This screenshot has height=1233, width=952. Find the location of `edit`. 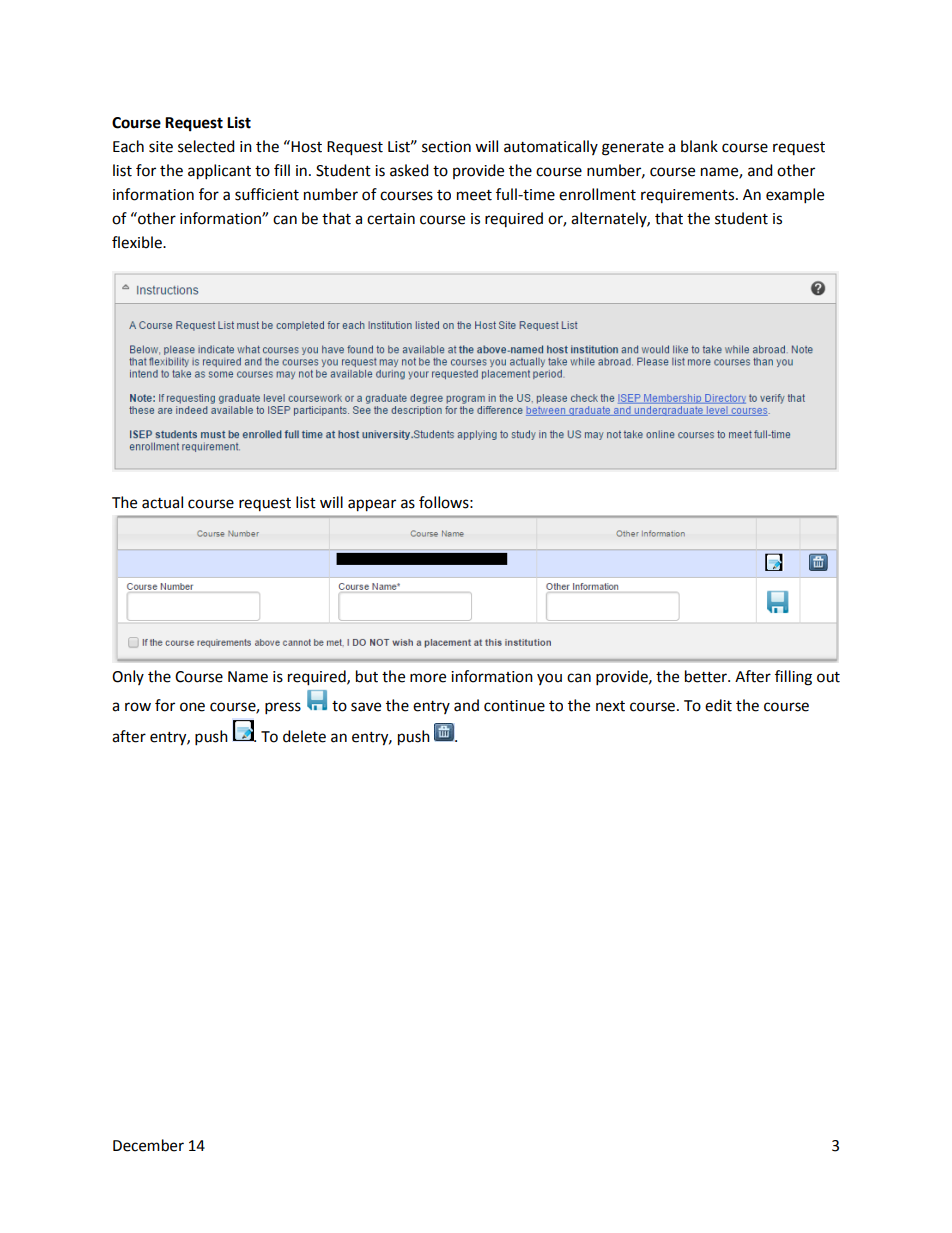

edit is located at coordinates (718, 705).
